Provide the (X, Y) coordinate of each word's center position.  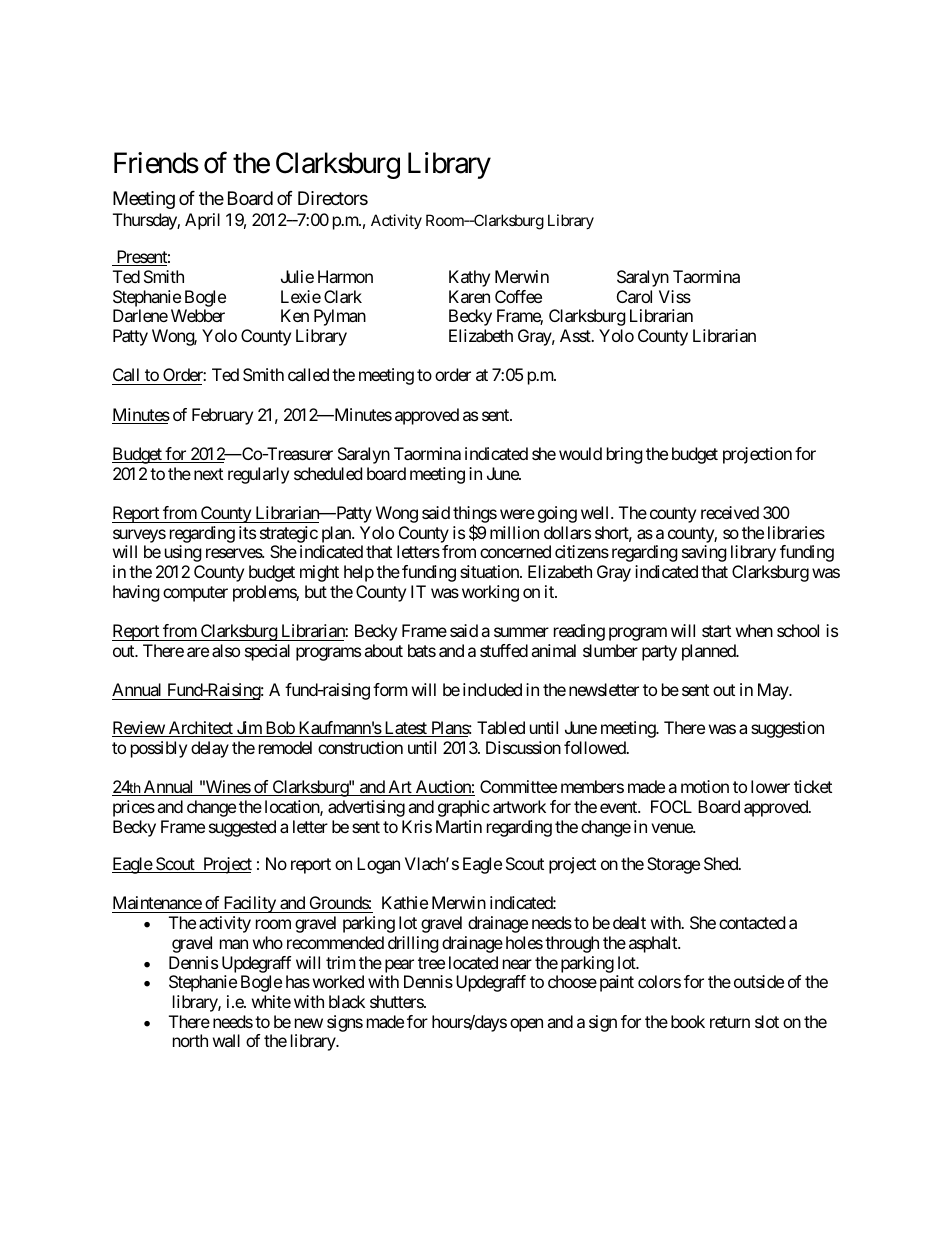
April (202, 221)
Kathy (469, 278)
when (754, 630)
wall (226, 1040)
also (226, 650)
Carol (634, 296)
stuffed (504, 650)
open (526, 1025)
